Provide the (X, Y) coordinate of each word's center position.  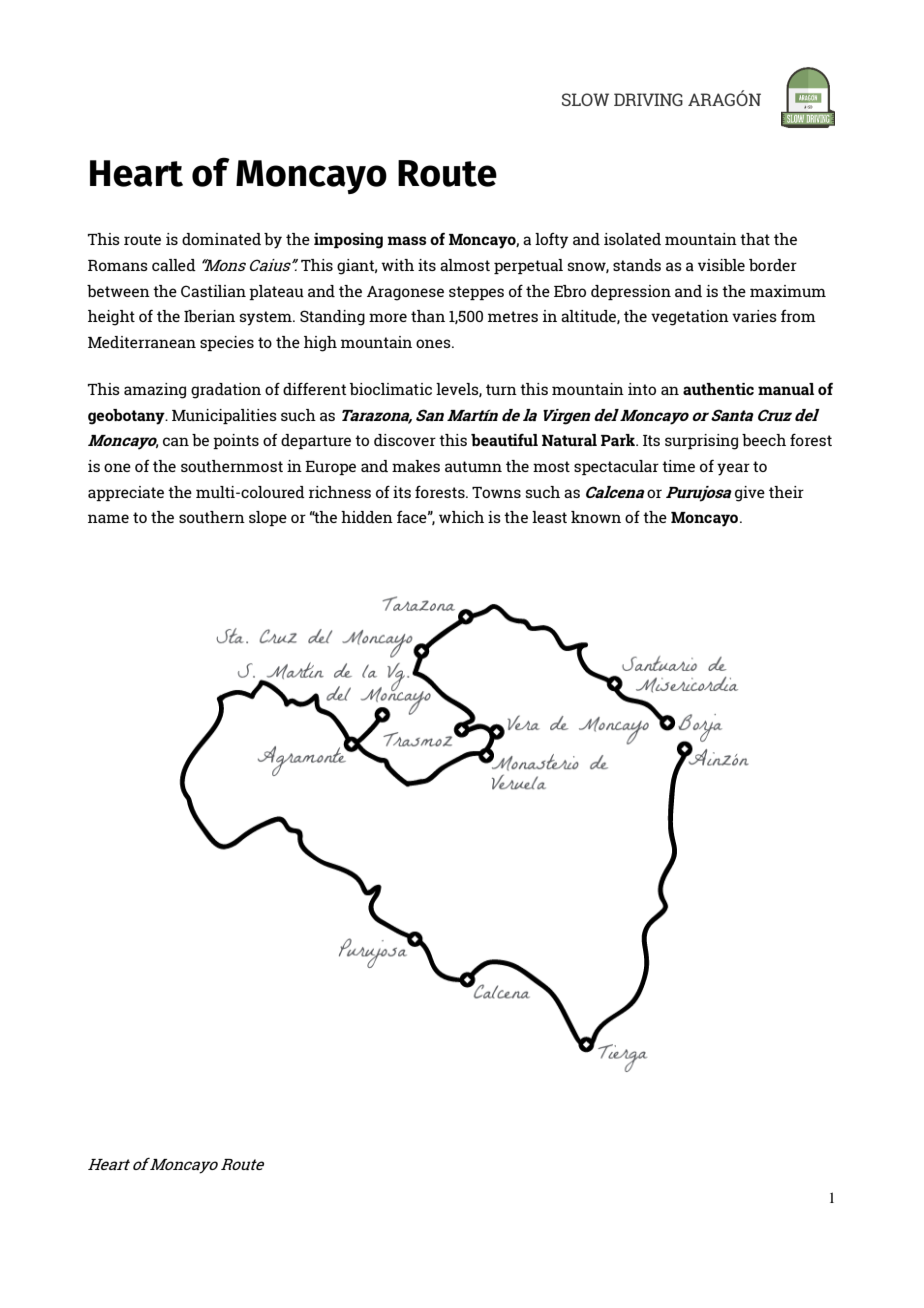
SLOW (585, 99)
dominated (221, 239)
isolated (632, 239)
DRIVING (648, 99)
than (428, 316)
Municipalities (224, 416)
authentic (718, 389)
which (461, 517)
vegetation (690, 318)
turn (501, 389)
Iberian (209, 316)
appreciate (126, 493)
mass (407, 240)
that (755, 239)
